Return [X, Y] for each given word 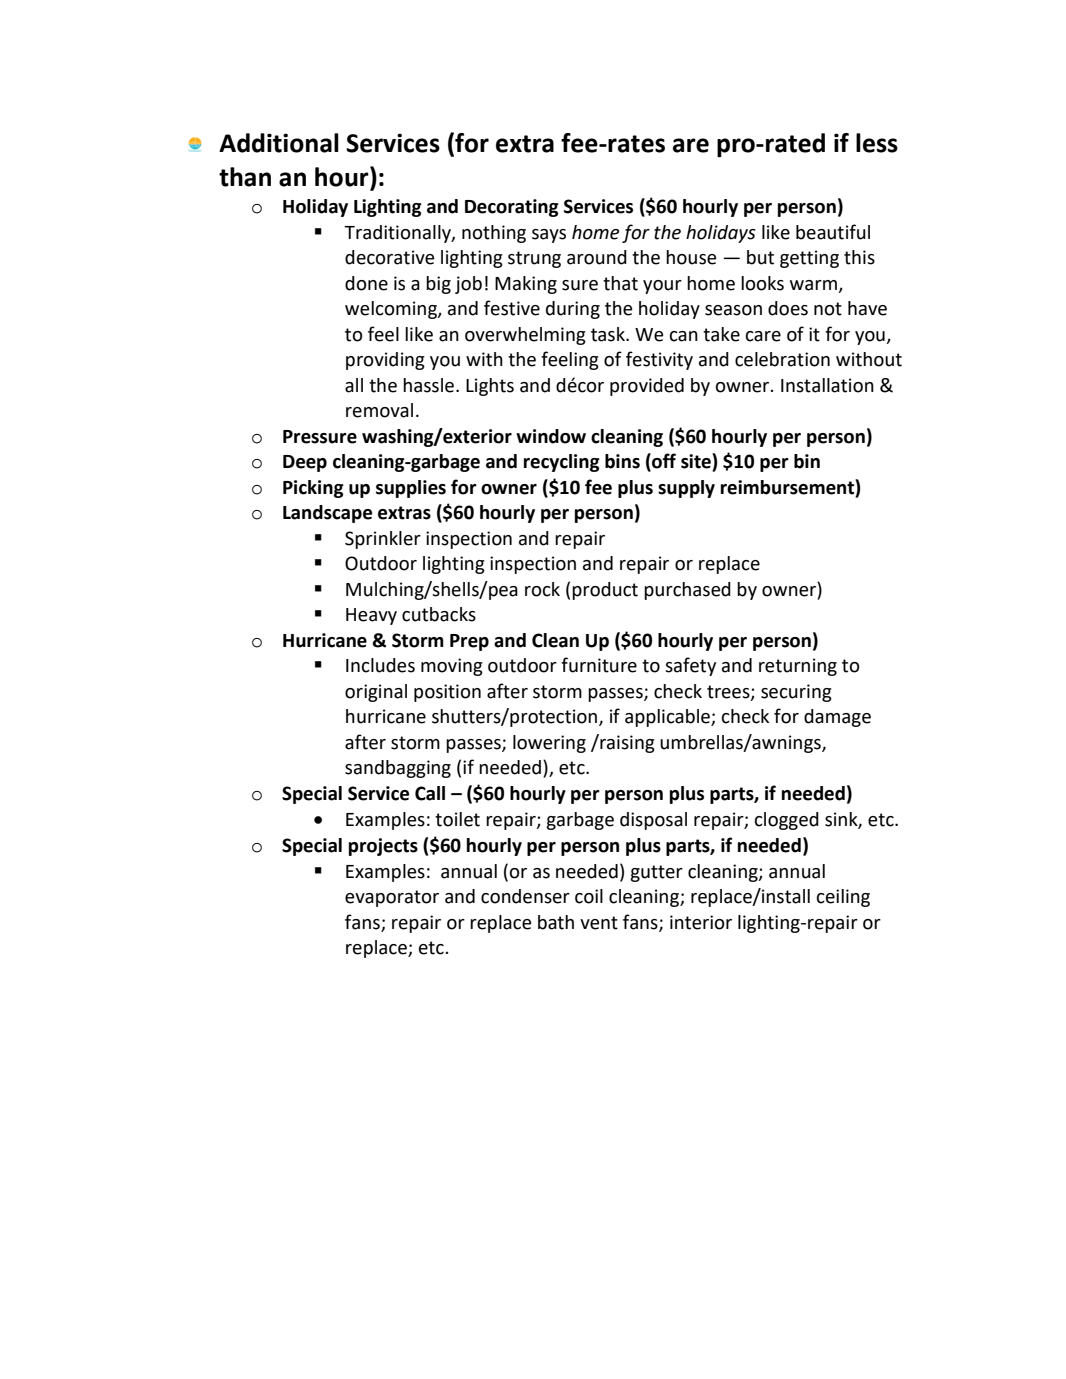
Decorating [512, 208]
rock [542, 589]
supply [686, 489]
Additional [279, 143]
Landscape [327, 514]
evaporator [392, 898]
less [877, 143]
